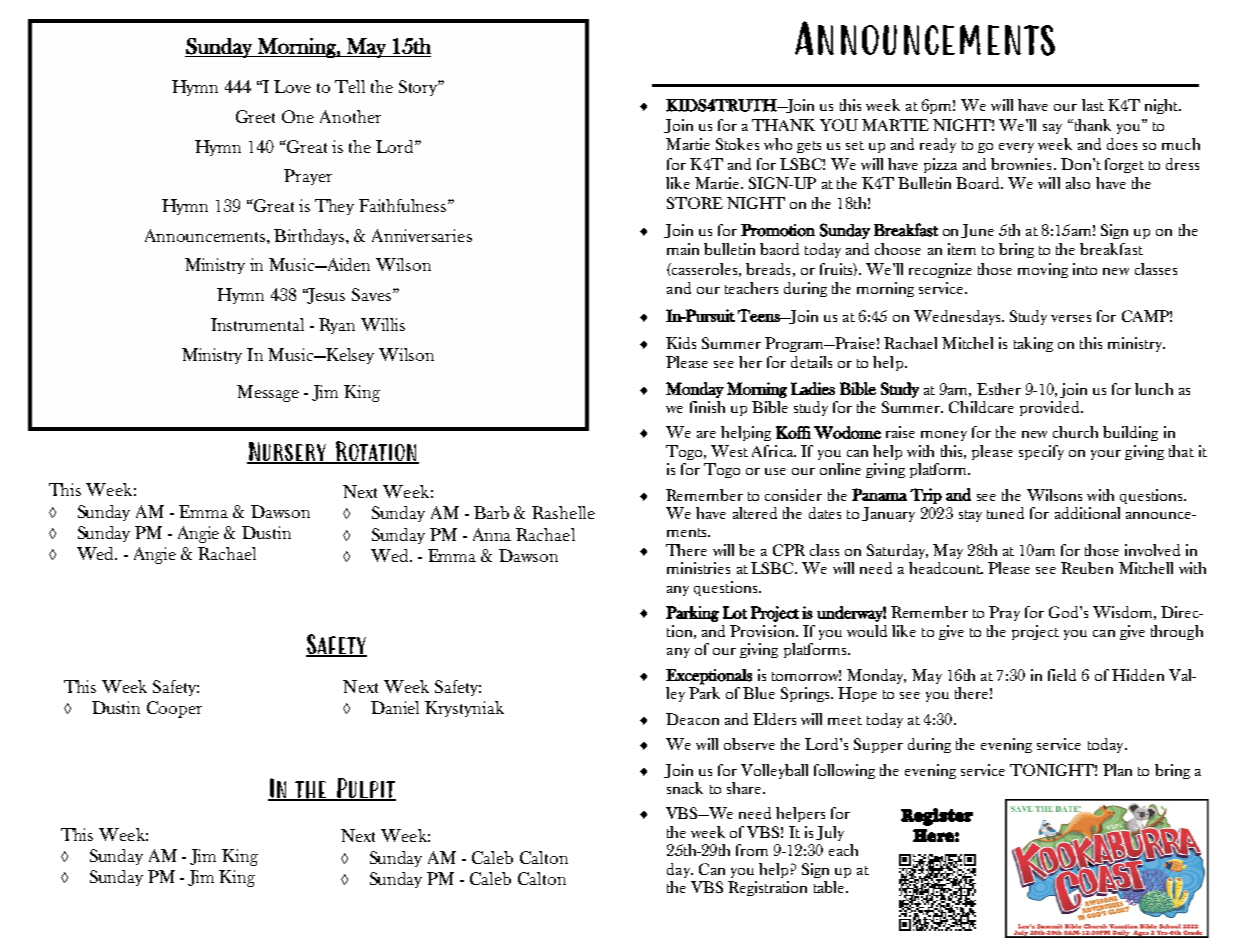 Image resolution: width=1233 pixels, height=952 pixels. What do you see at coordinates (752, 850) in the page?
I see `from` at bounding box center [752, 850].
